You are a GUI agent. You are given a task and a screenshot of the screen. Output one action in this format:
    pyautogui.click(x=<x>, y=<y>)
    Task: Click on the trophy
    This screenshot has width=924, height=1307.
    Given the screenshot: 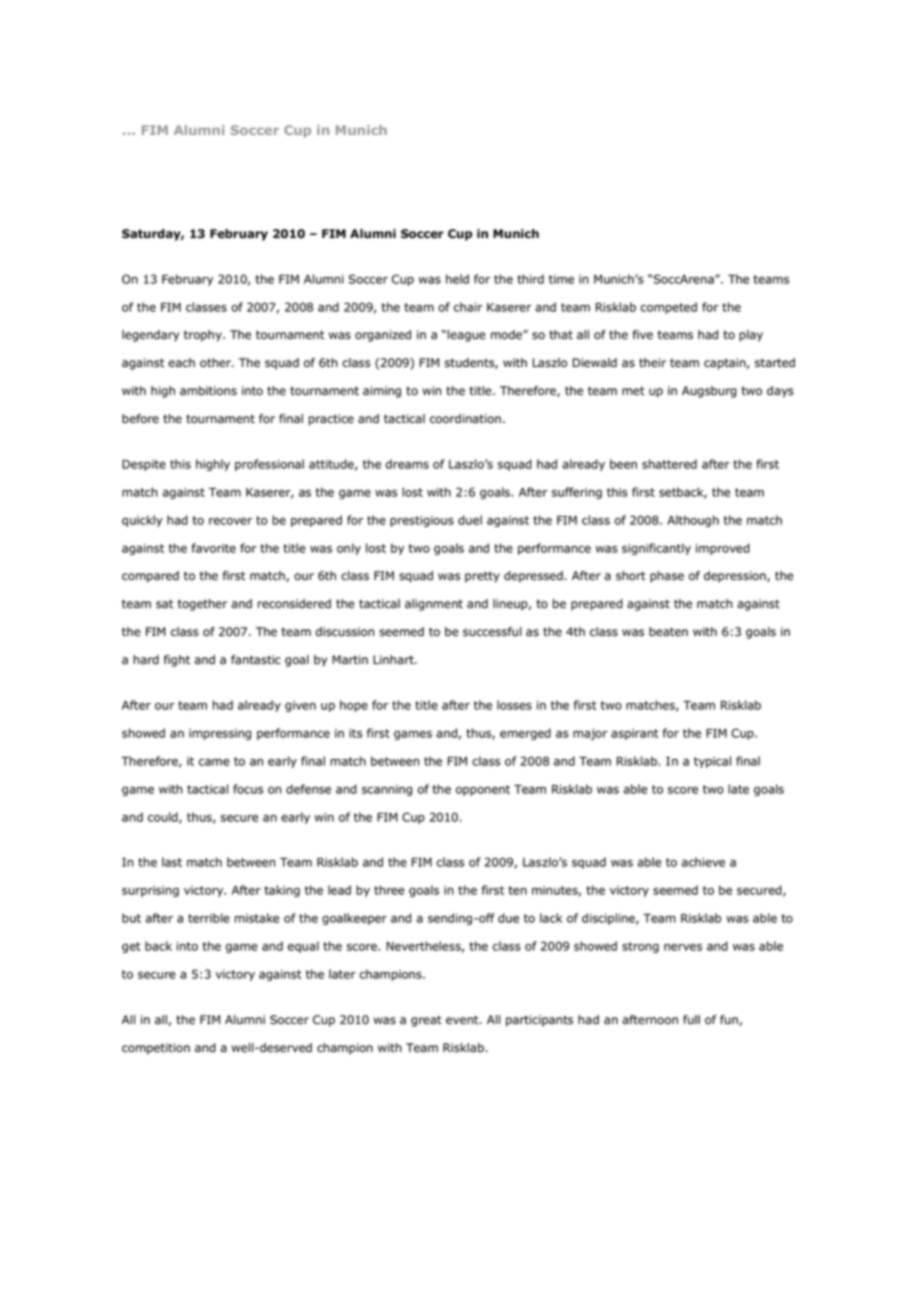 What is the action you would take?
    pyautogui.click(x=204, y=336)
